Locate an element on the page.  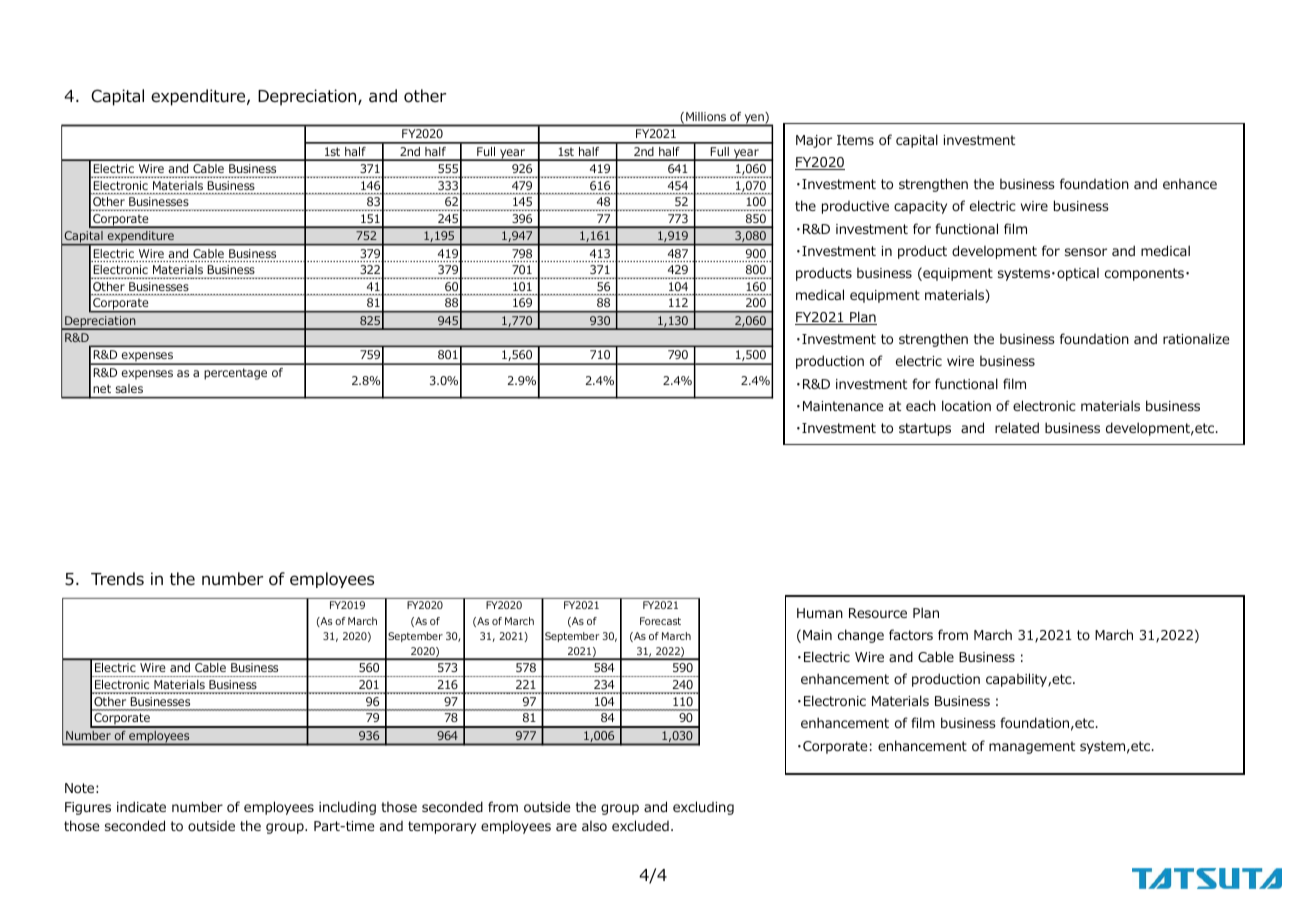
Millions is located at coordinates (706, 116).
